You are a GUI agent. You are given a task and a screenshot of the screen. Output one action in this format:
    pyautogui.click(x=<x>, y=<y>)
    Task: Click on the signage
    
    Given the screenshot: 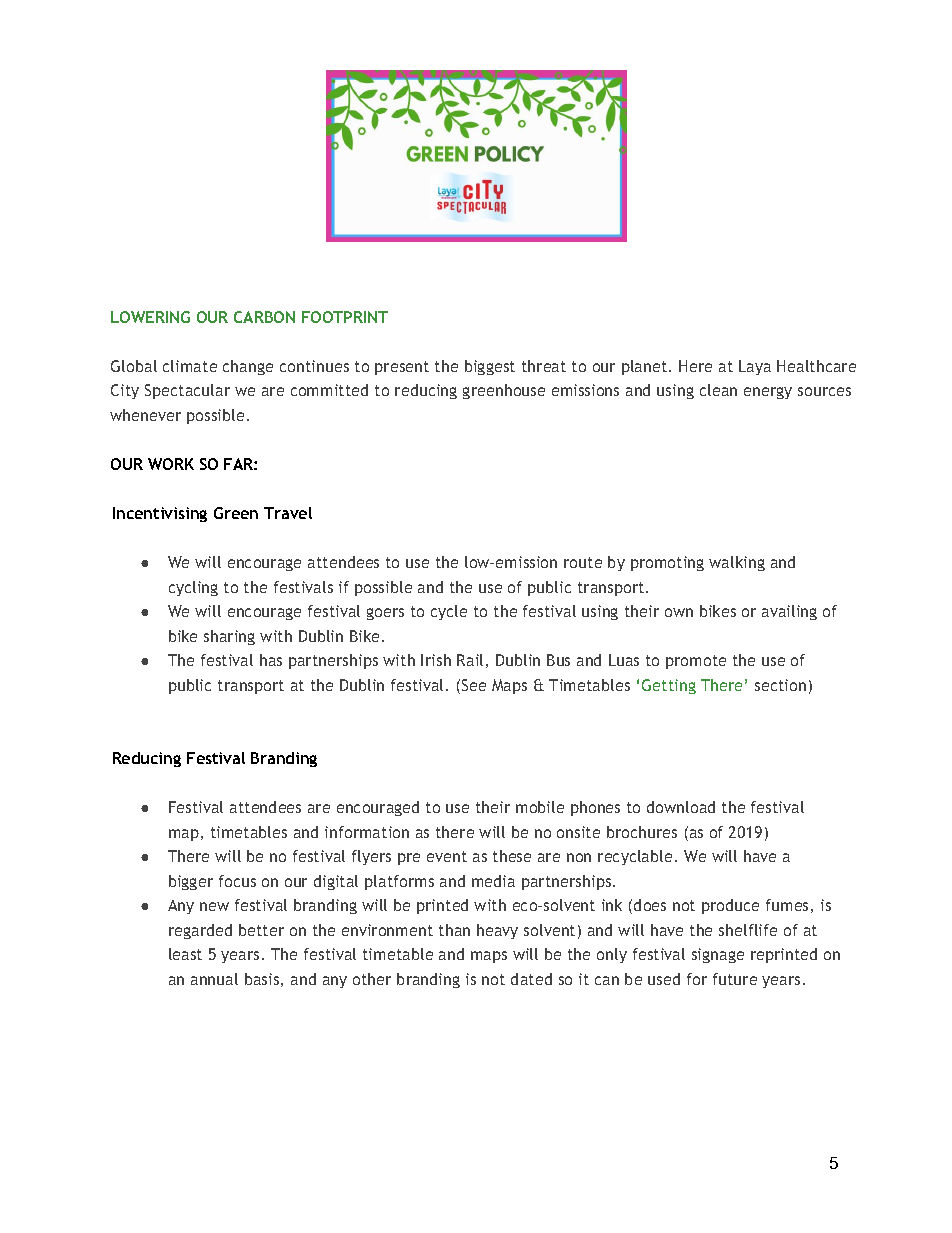 What is the action you would take?
    pyautogui.click(x=718, y=955)
